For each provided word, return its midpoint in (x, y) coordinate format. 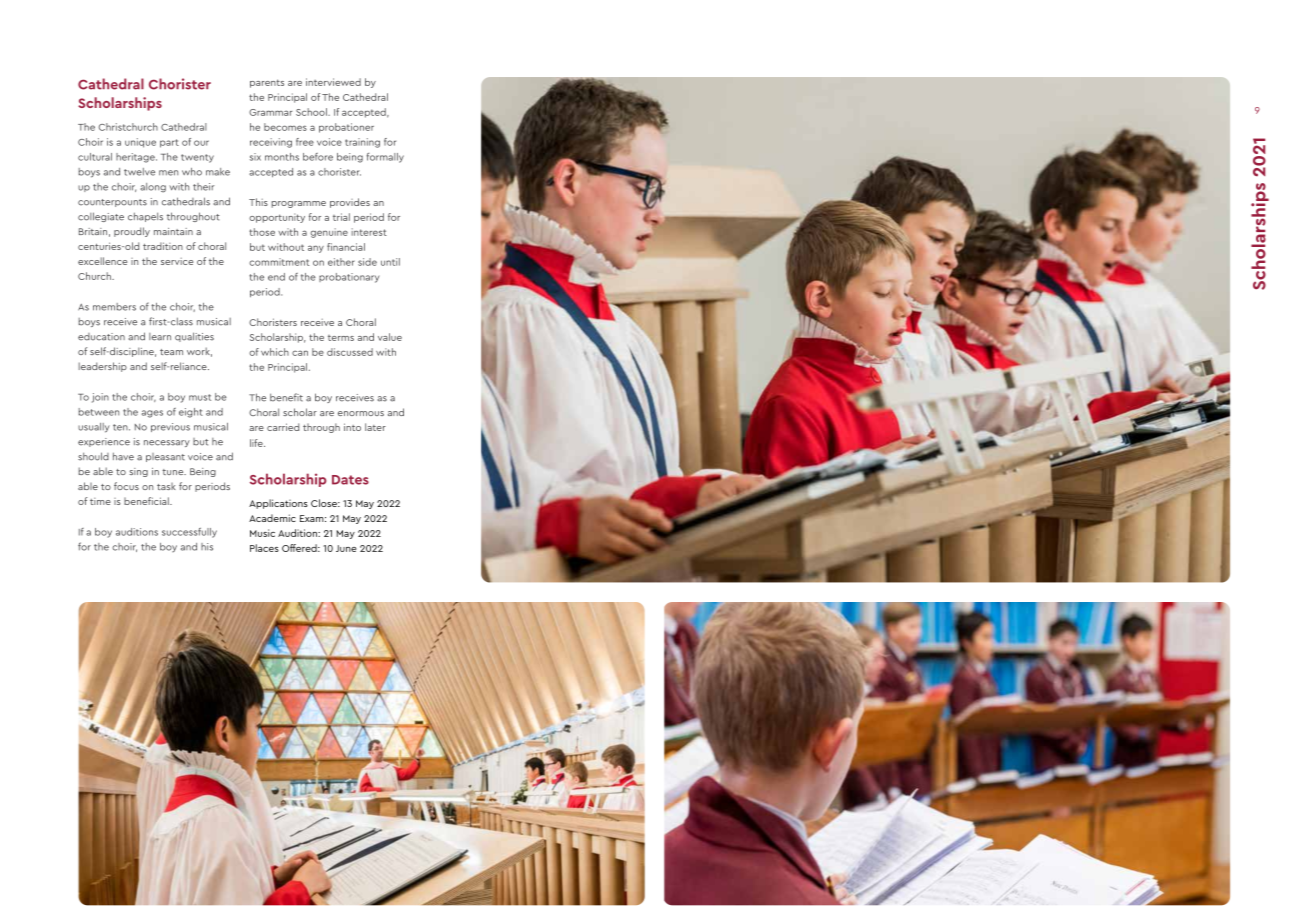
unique (140, 143)
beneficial (147, 501)
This (258, 202)
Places (264, 548)
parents (267, 83)
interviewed (333, 82)
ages (152, 414)
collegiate (101, 217)
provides (350, 203)
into (352, 427)
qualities (194, 337)
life (257, 443)
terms (341, 338)
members (114, 307)
